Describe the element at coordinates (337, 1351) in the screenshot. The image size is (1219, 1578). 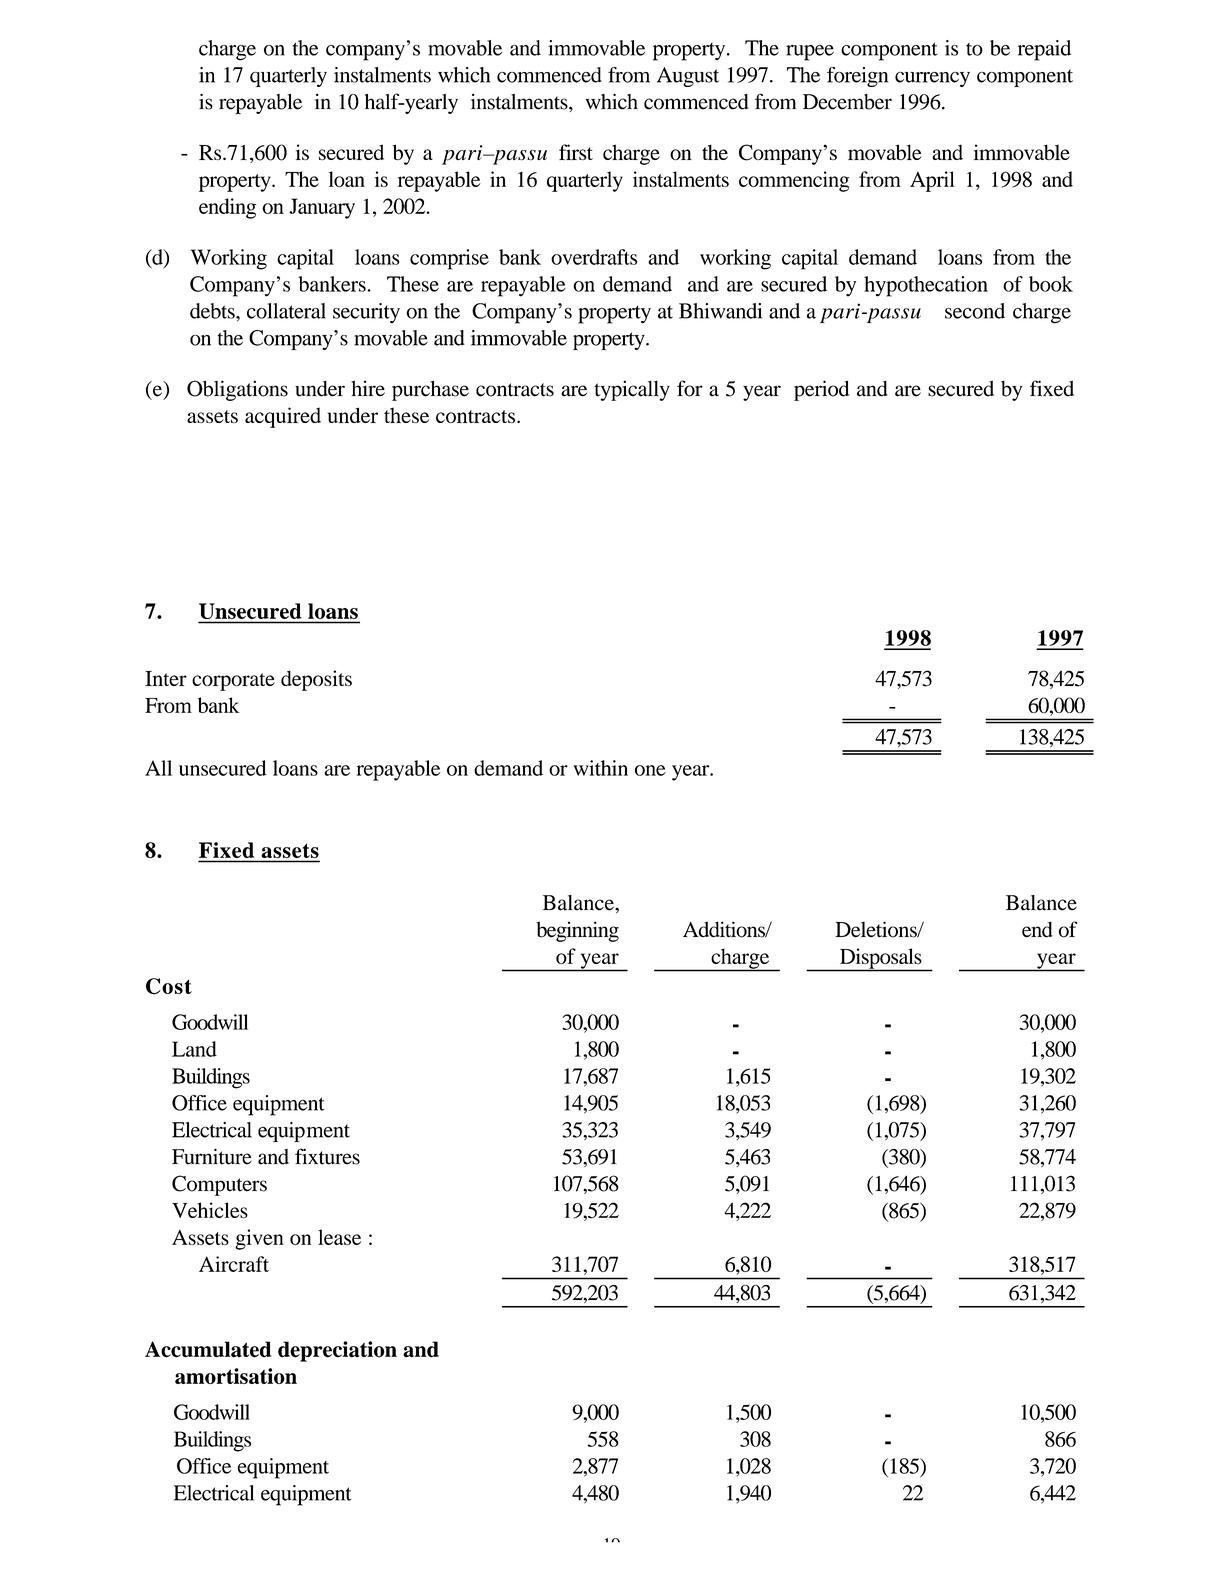
I see `depreciation` at that location.
